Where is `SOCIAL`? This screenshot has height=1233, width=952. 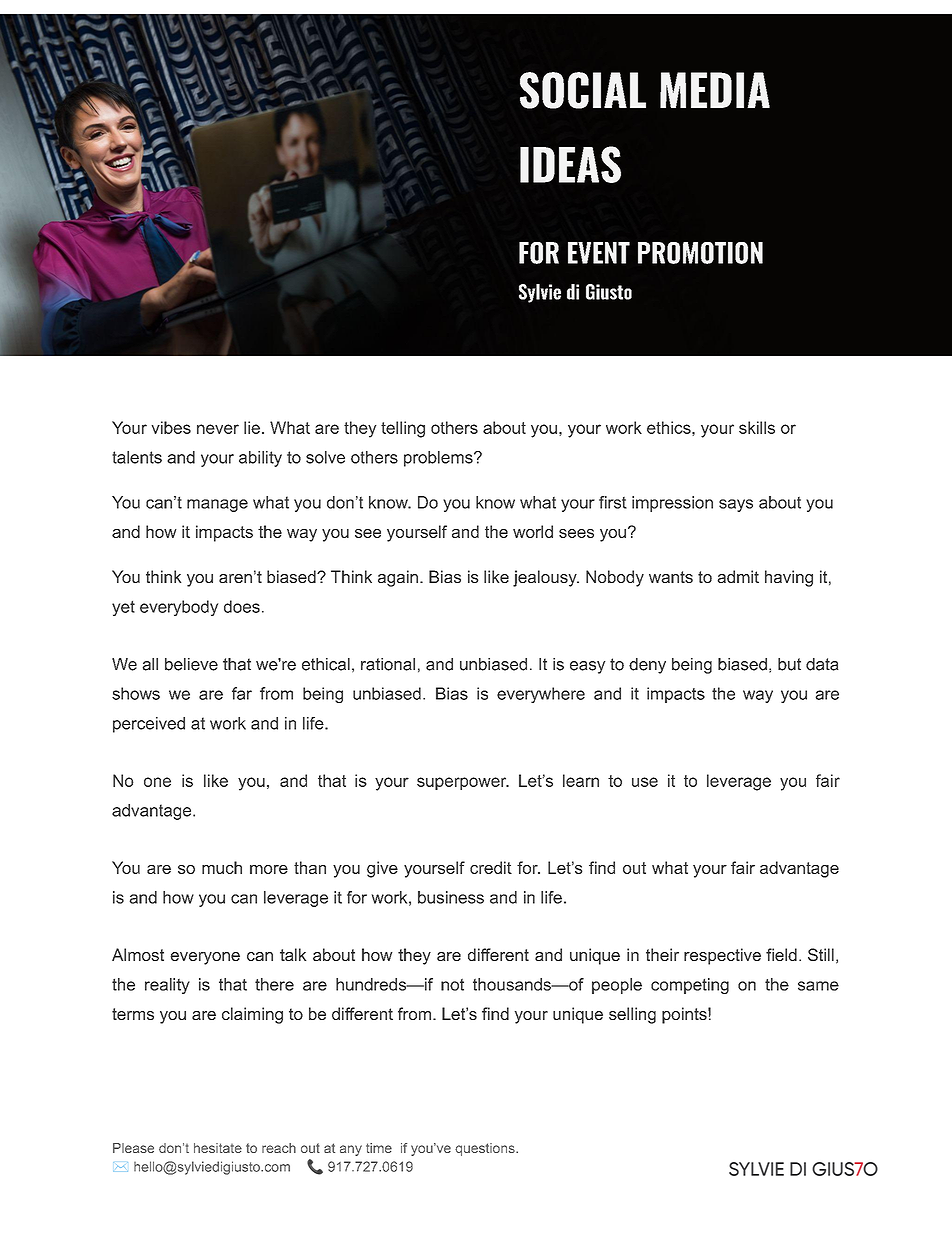 SOCIAL is located at coordinates (583, 90).
